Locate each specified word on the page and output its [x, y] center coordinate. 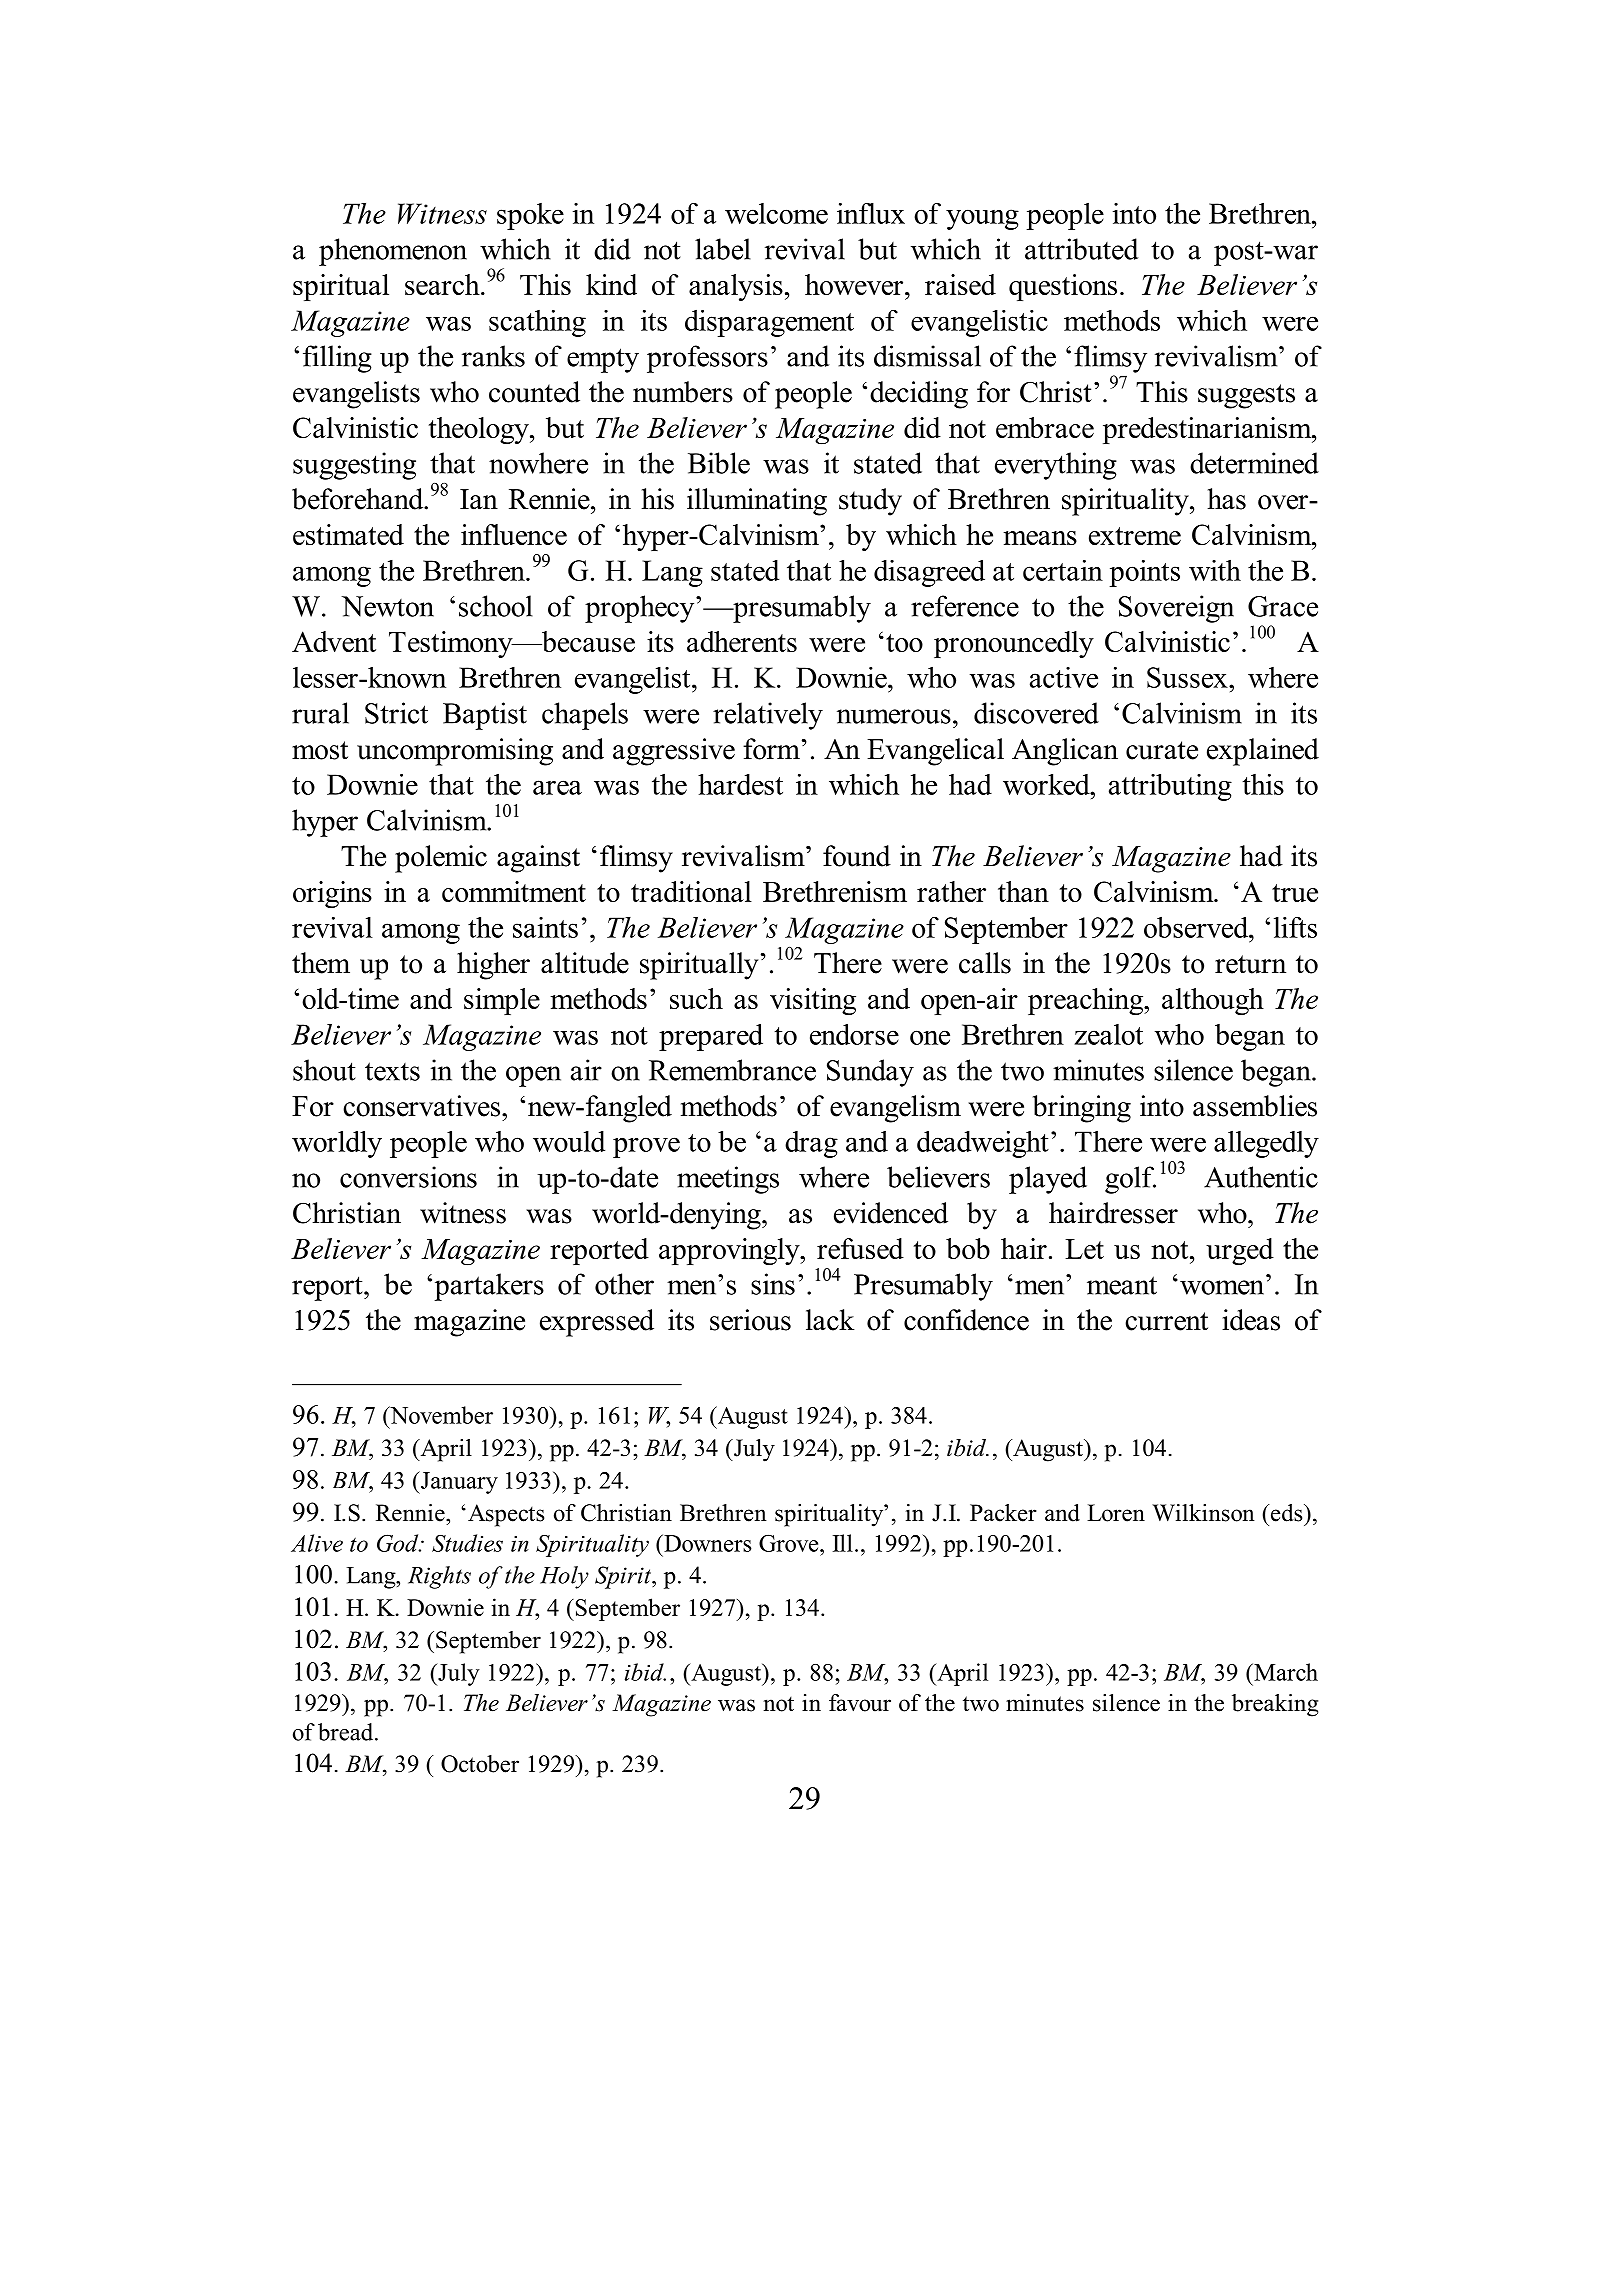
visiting [813, 1001]
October [480, 1764]
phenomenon [393, 252]
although [1213, 1001]
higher [493, 966]
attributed [1081, 249]
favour [860, 1703]
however [855, 284]
